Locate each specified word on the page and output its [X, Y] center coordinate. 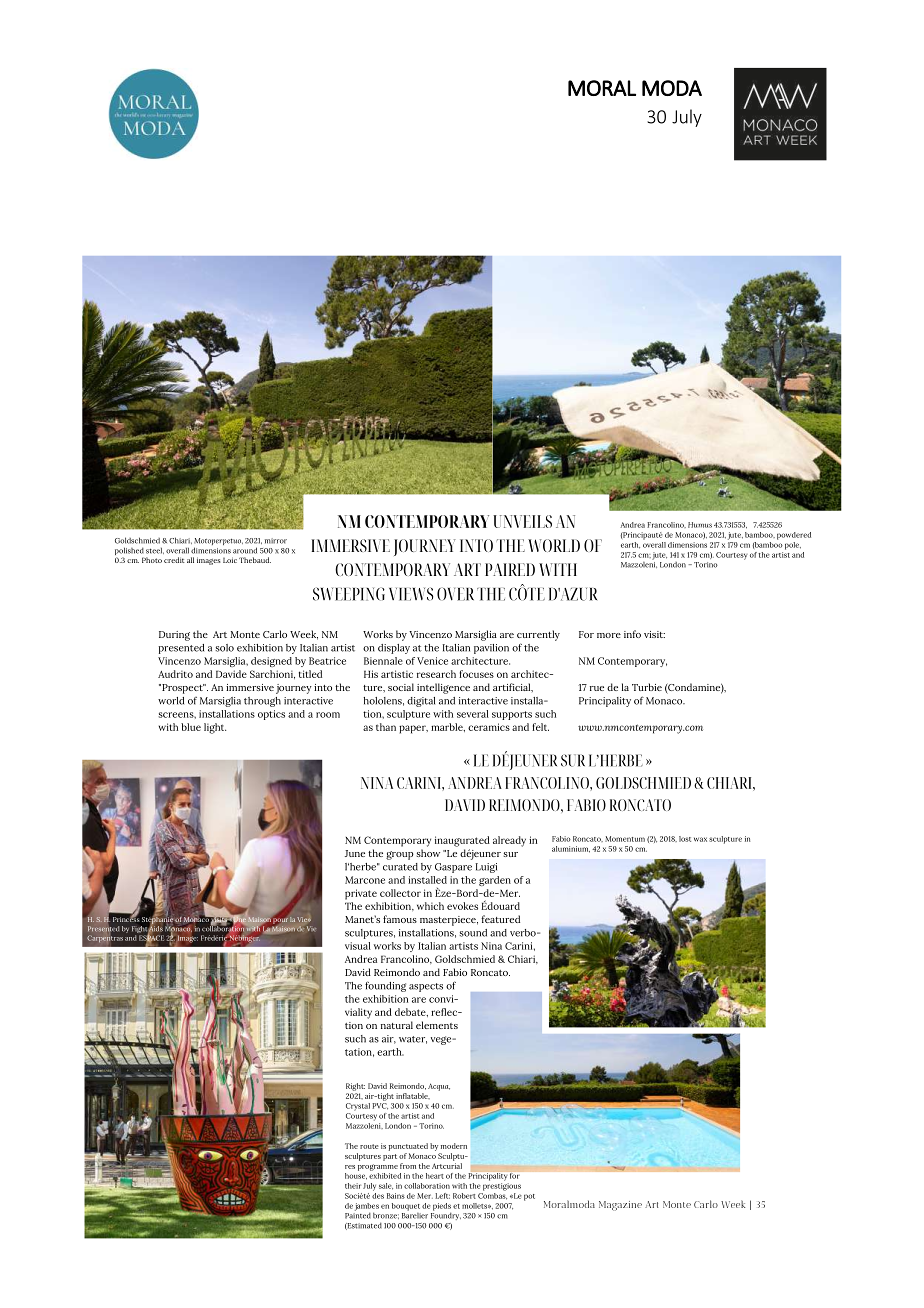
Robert [464, 1196]
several [473, 714]
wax [700, 839]
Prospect [182, 689]
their [353, 1186]
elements [437, 1025]
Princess [126, 918]
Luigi [486, 868]
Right [355, 1087]
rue [597, 688]
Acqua [439, 1087]
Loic [230, 560]
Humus [700, 525]
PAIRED [510, 569]
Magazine [620, 1206]
